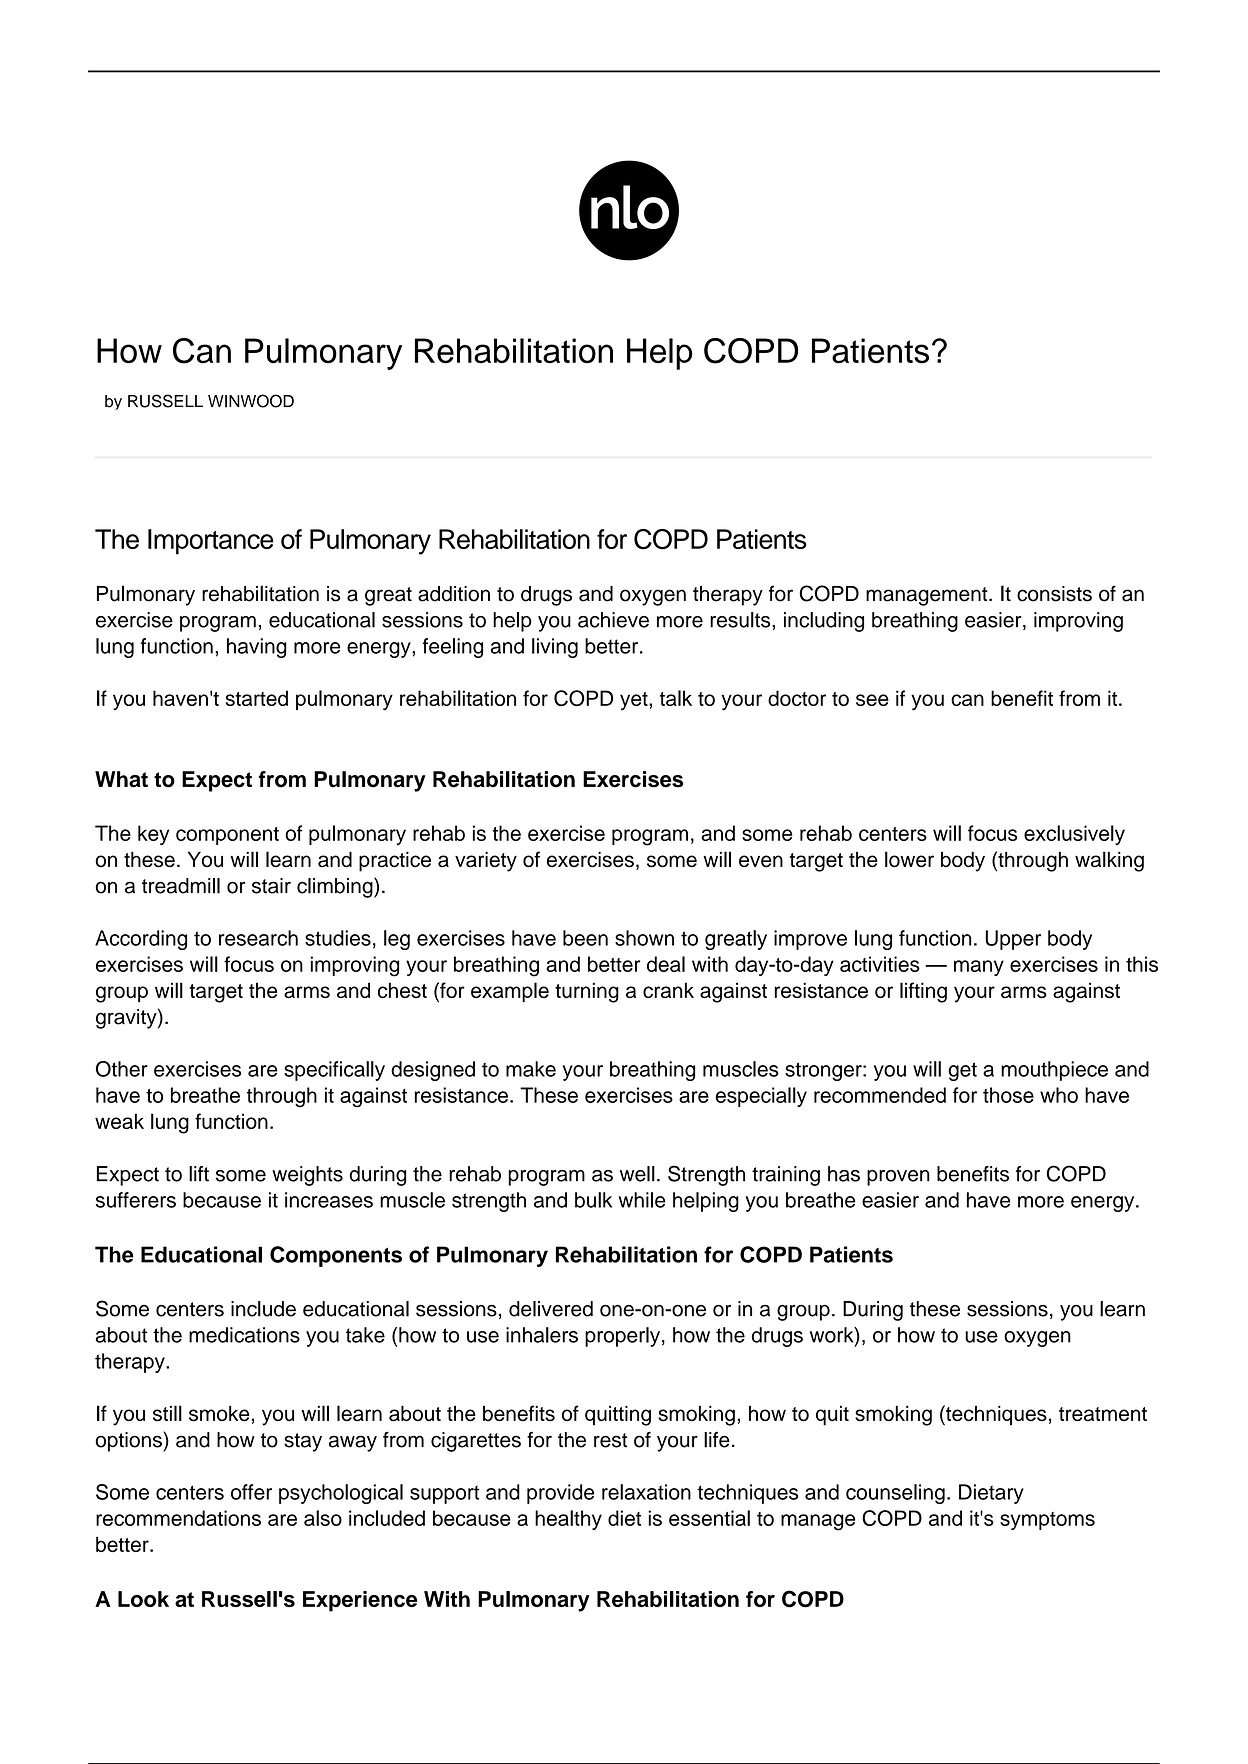 The height and width of the screenshot is (1764, 1248). I want to click on consists, so click(1054, 594).
